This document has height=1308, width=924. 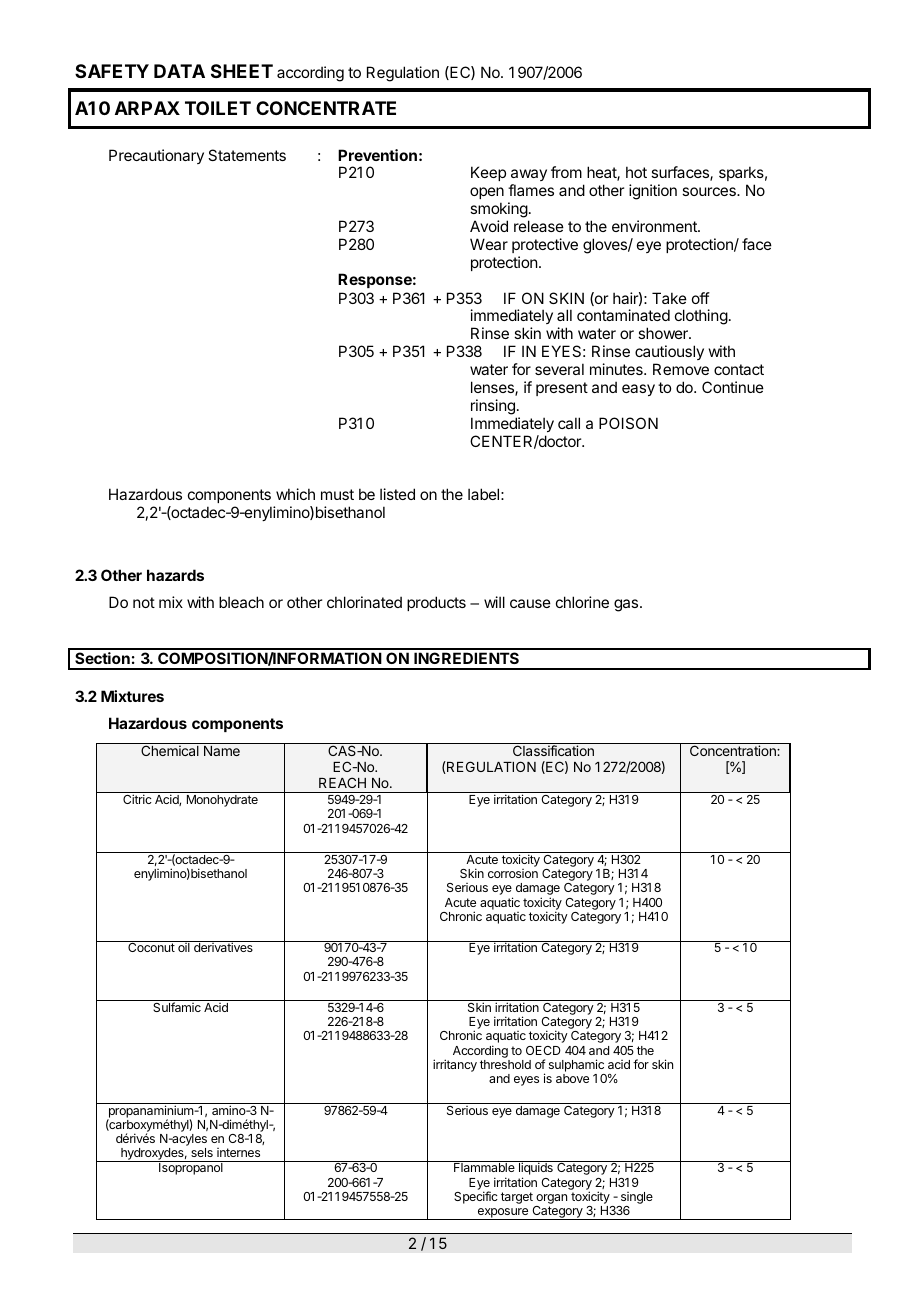 What do you see at coordinates (635, 1199) in the document?
I see `single` at bounding box center [635, 1199].
